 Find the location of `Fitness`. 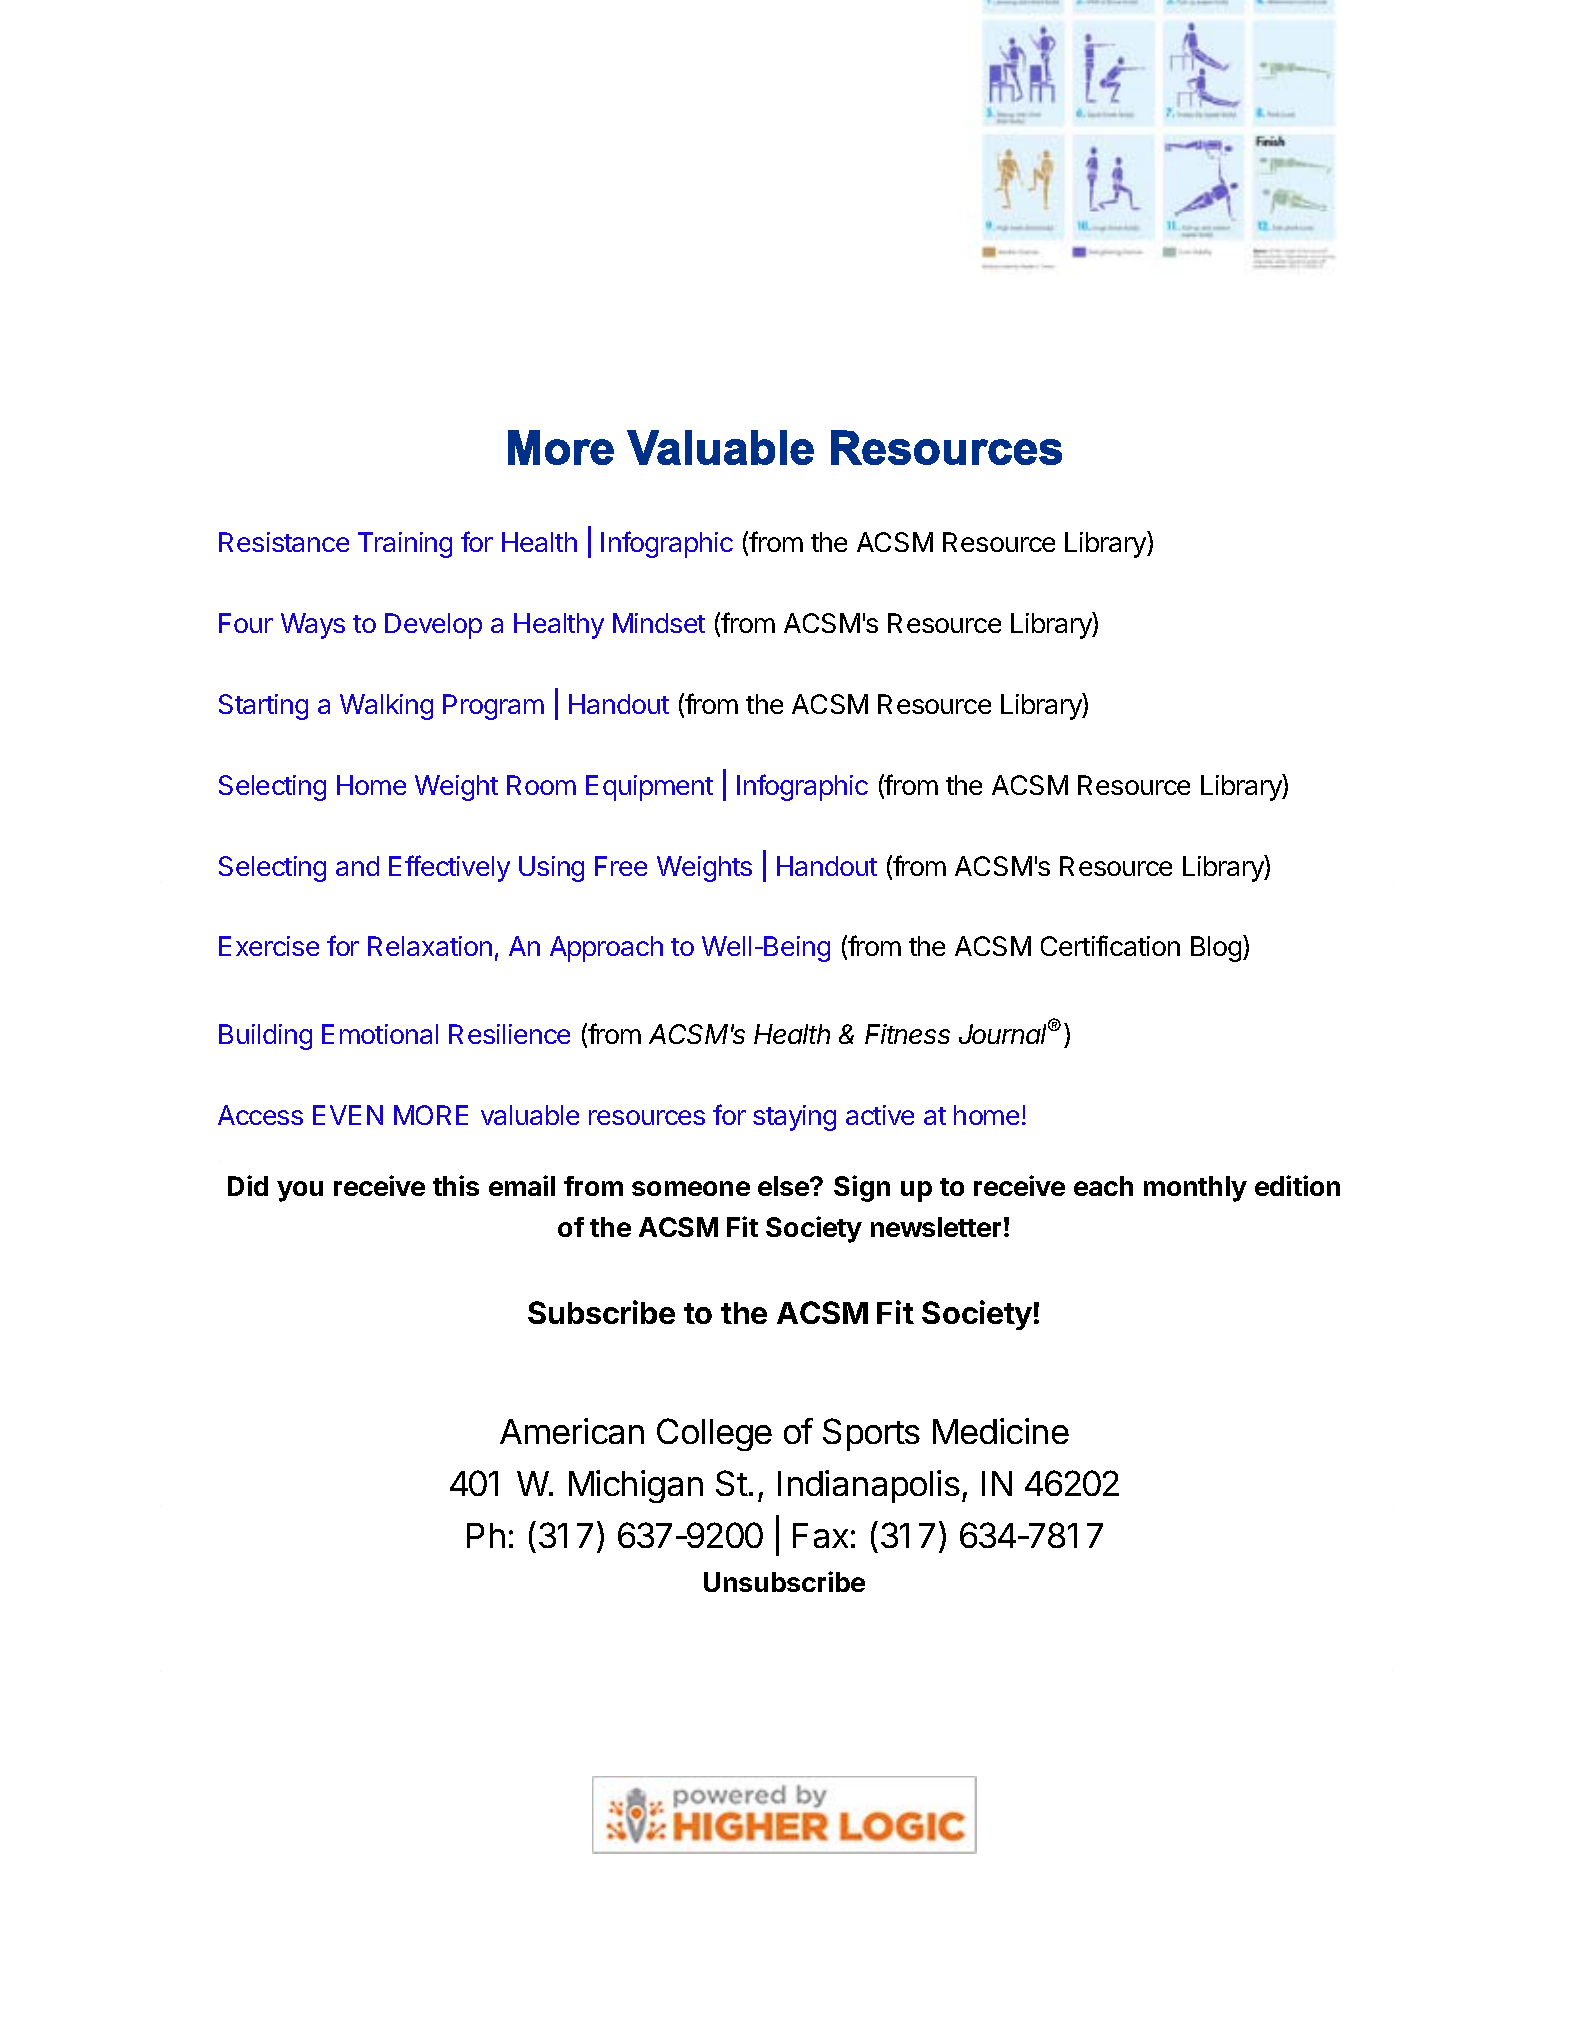

Fitness is located at coordinates (907, 1034).
